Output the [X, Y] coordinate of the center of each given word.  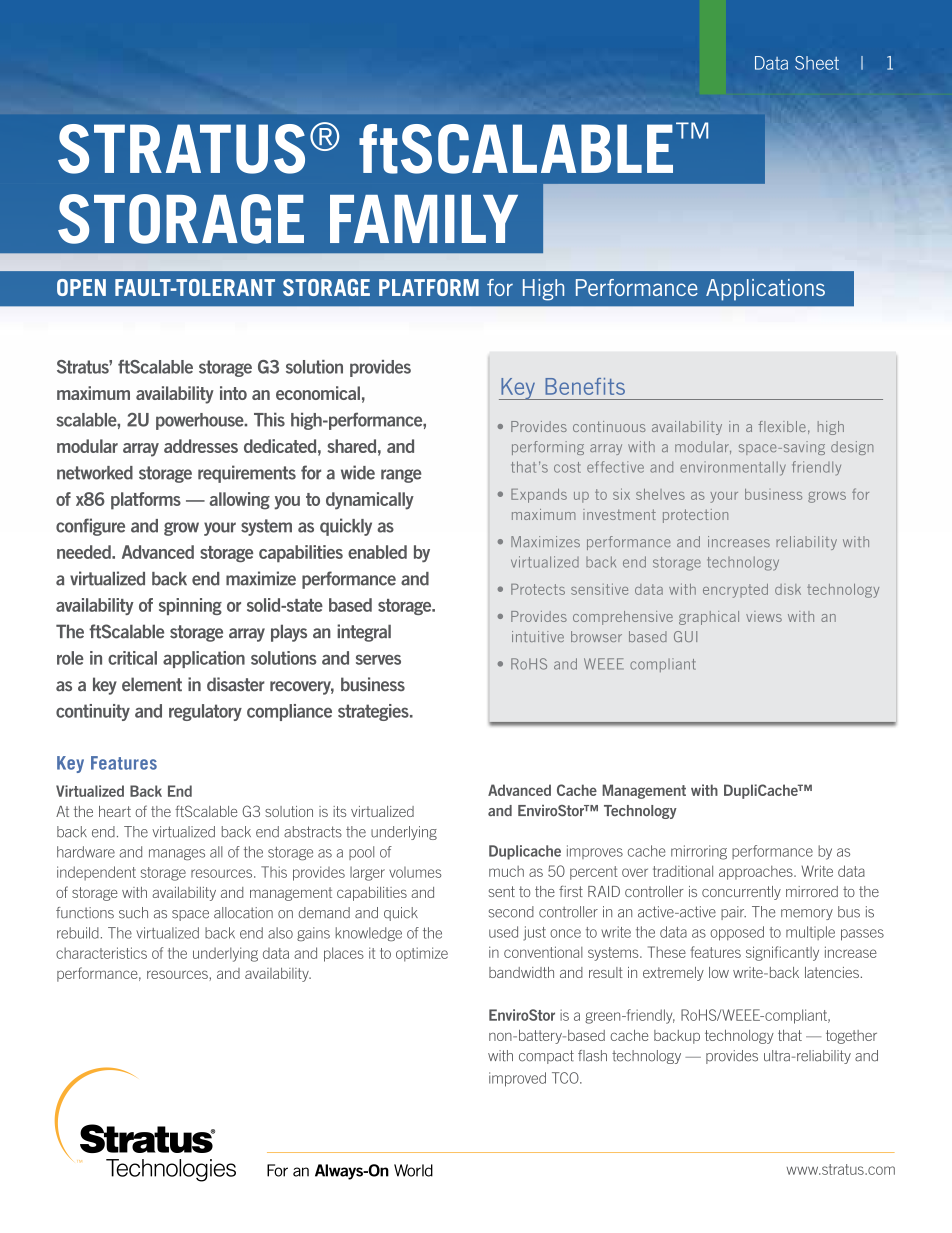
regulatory [205, 712]
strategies [374, 712]
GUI [685, 636]
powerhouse [201, 421]
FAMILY [424, 219]
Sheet [817, 63]
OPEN [81, 287]
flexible [782, 426]
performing [548, 448]
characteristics [101, 953]
